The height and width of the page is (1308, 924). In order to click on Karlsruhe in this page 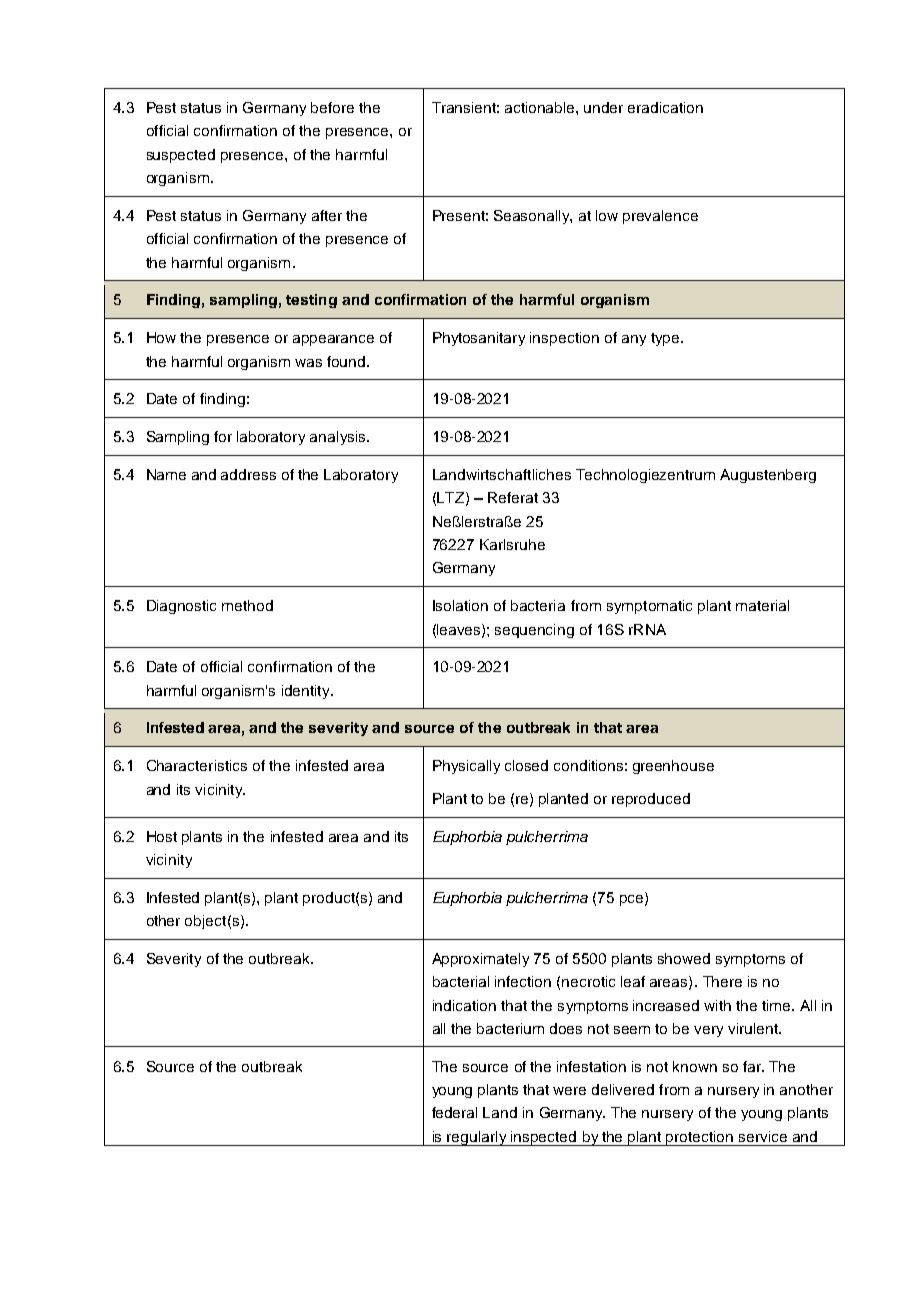, I will do `click(512, 544)`.
